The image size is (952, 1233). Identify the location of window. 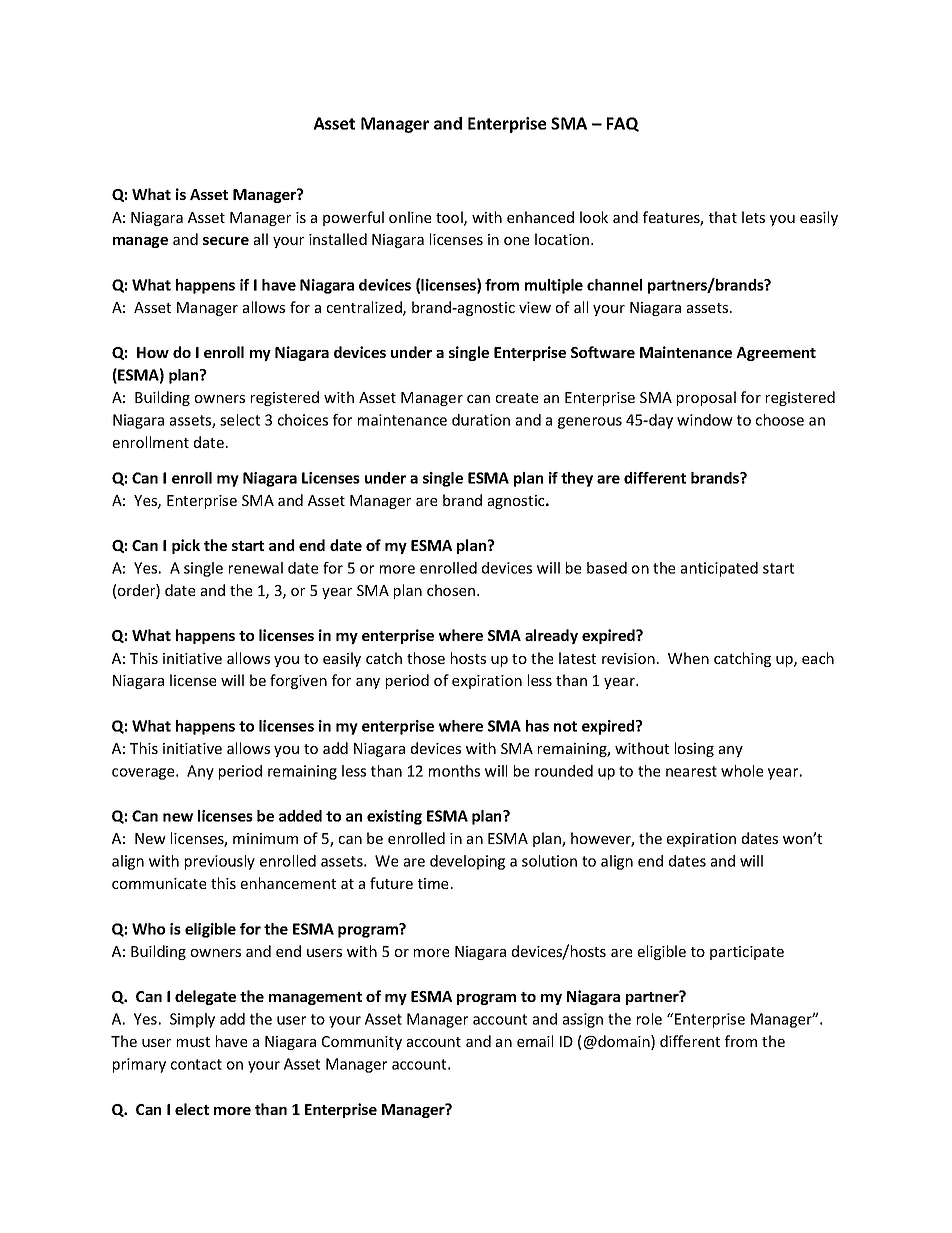
(705, 420).
